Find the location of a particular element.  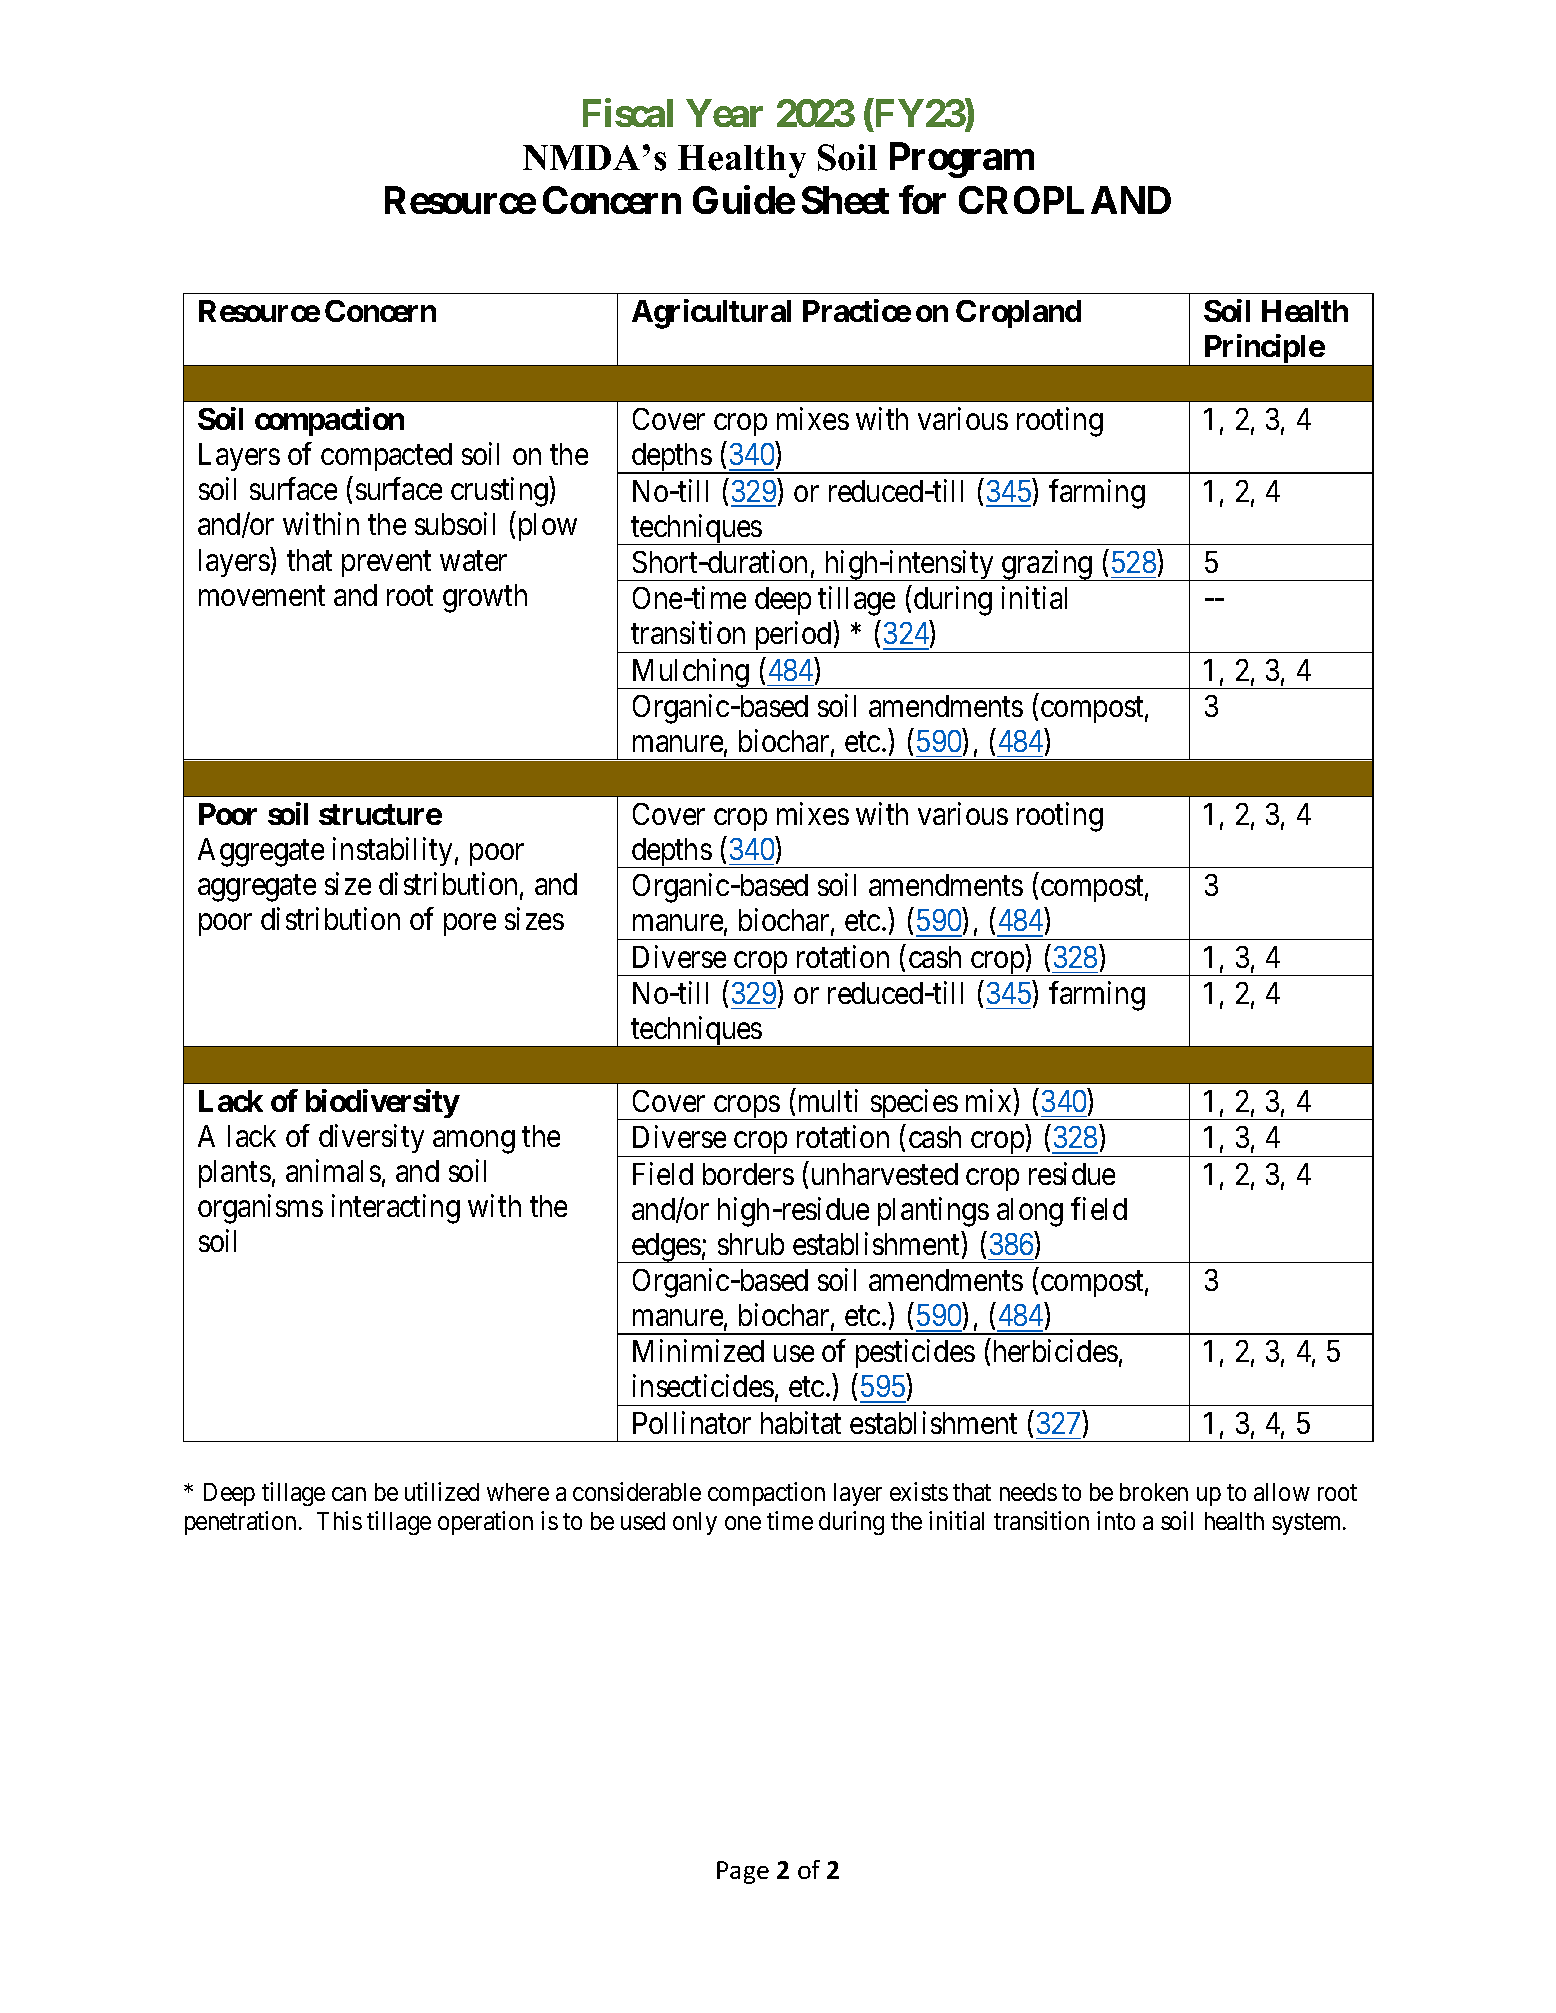

species is located at coordinates (913, 1104).
